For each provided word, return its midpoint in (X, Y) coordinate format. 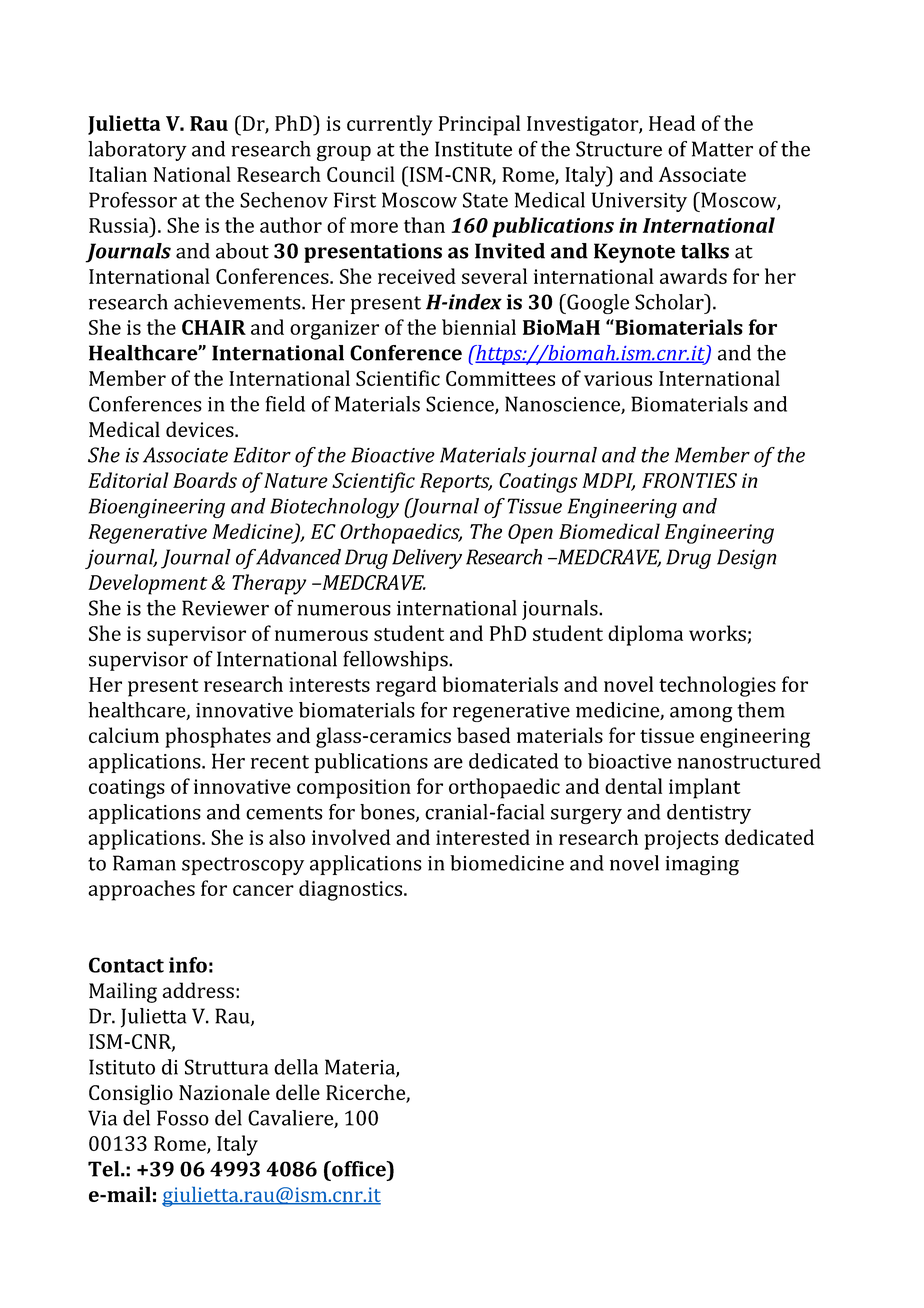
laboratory (137, 151)
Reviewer (225, 608)
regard (406, 686)
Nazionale (224, 1092)
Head (672, 123)
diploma (645, 635)
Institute (473, 149)
